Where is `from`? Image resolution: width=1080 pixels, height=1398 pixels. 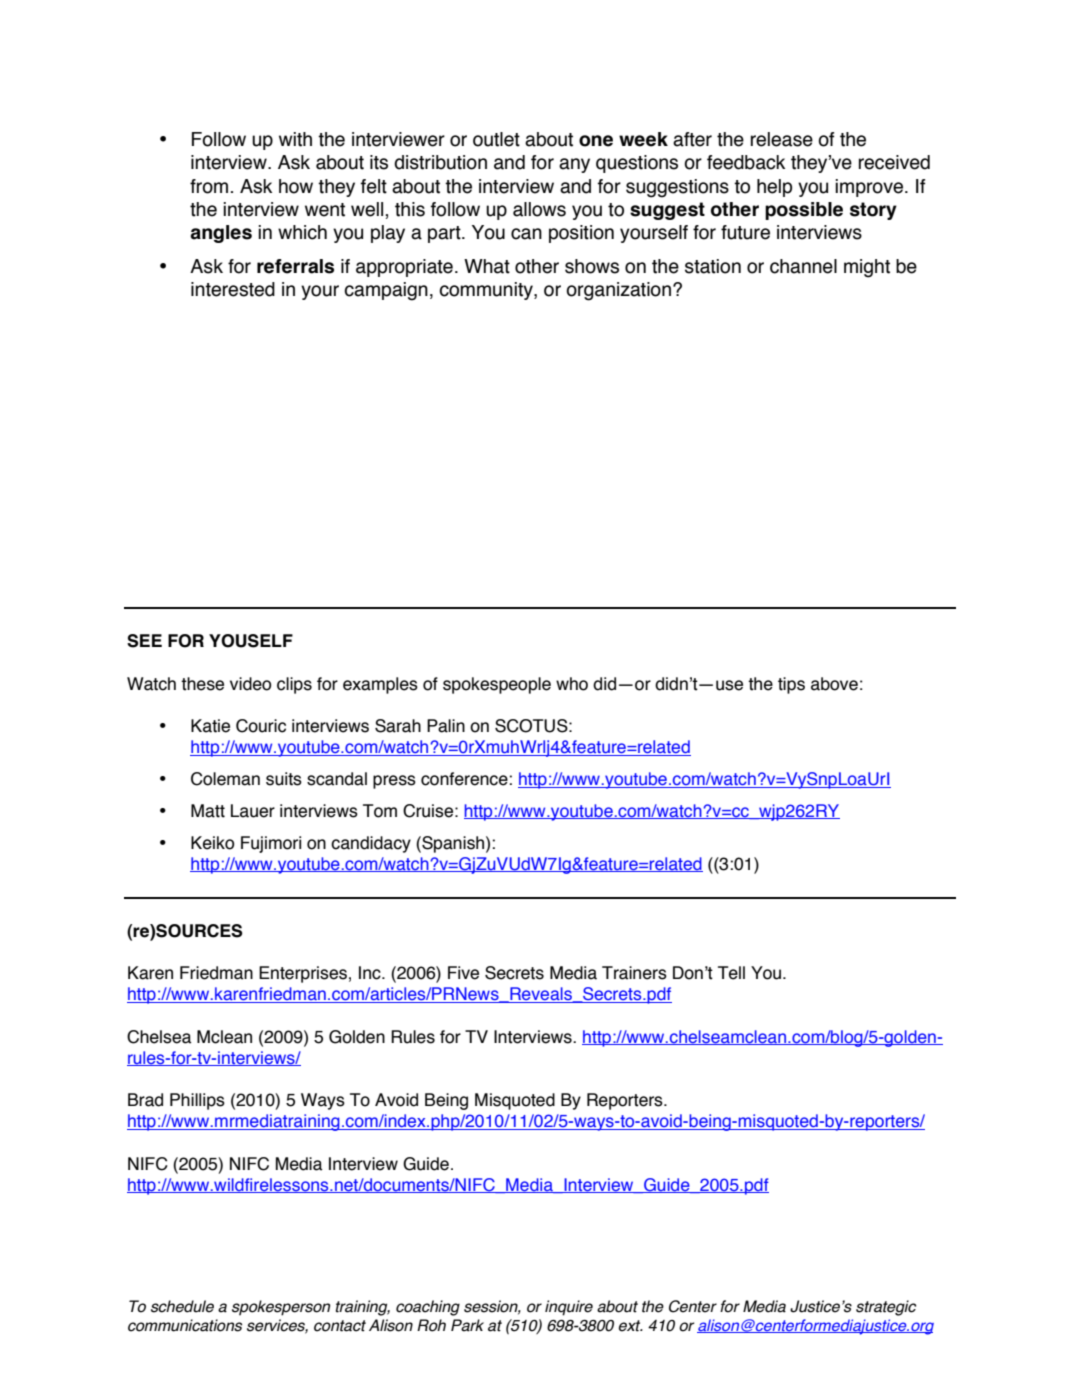
from is located at coordinates (209, 186).
